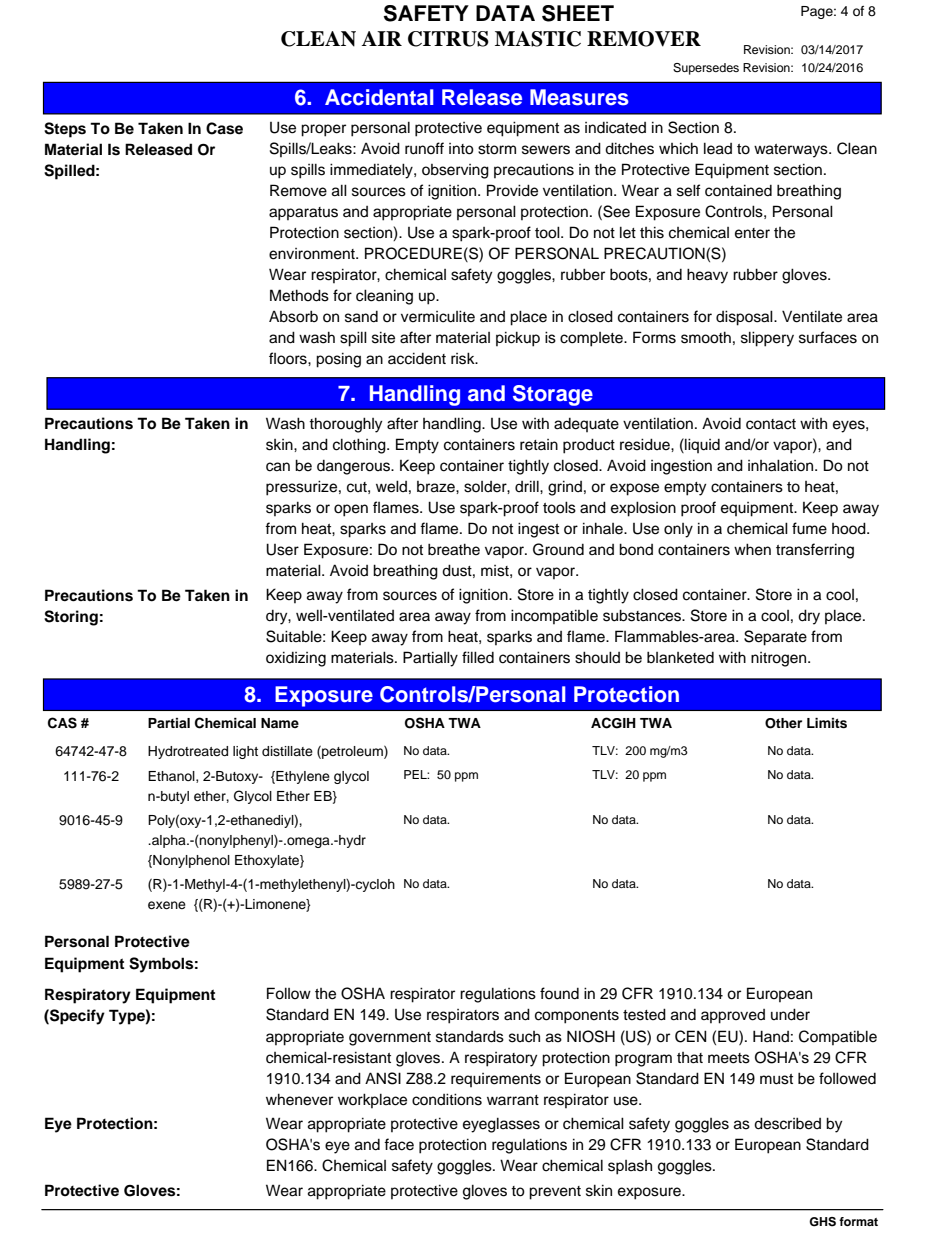 This document has height=1233, width=952. I want to click on GHS, so click(822, 1222).
